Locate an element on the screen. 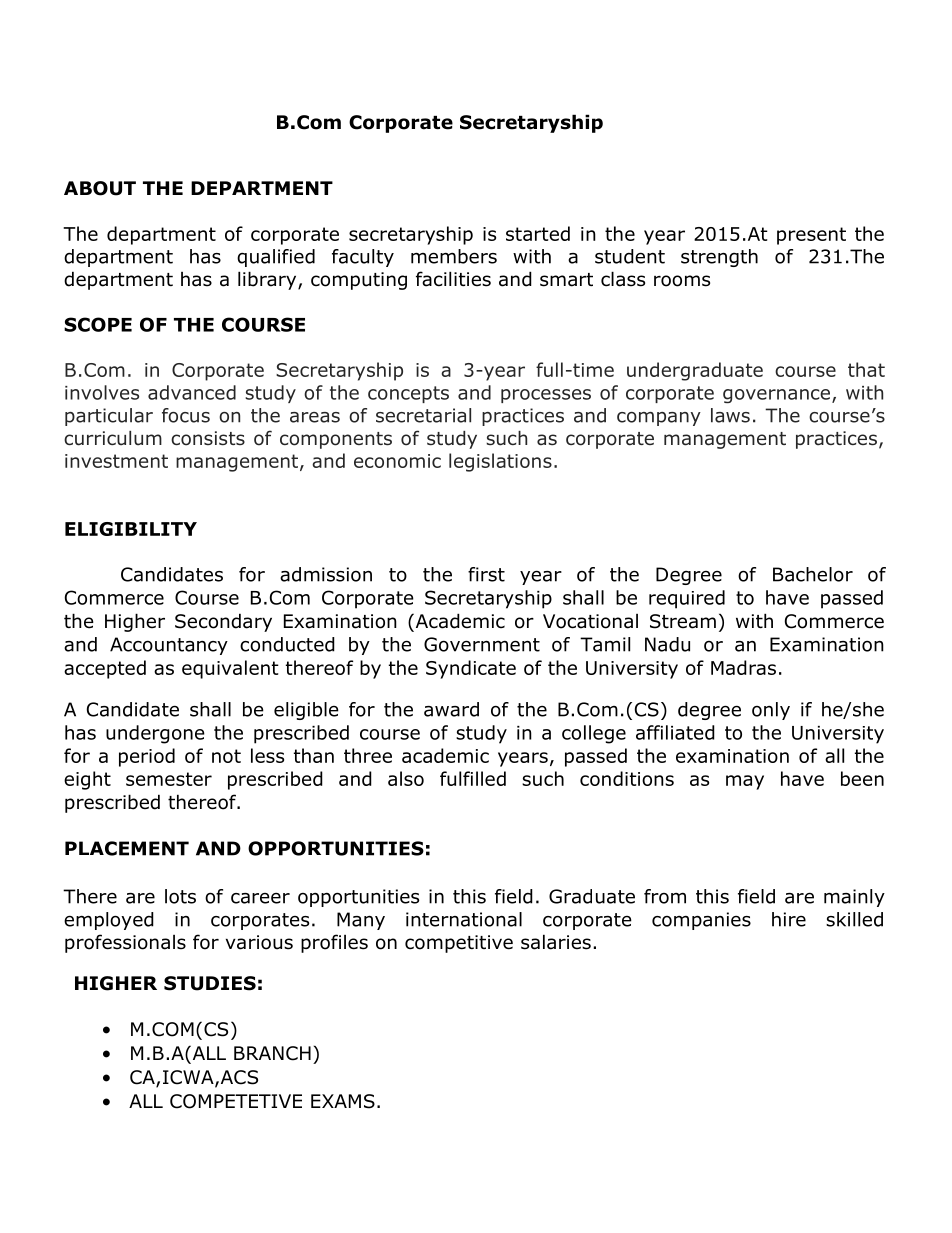 The image size is (952, 1233). present is located at coordinates (811, 236).
